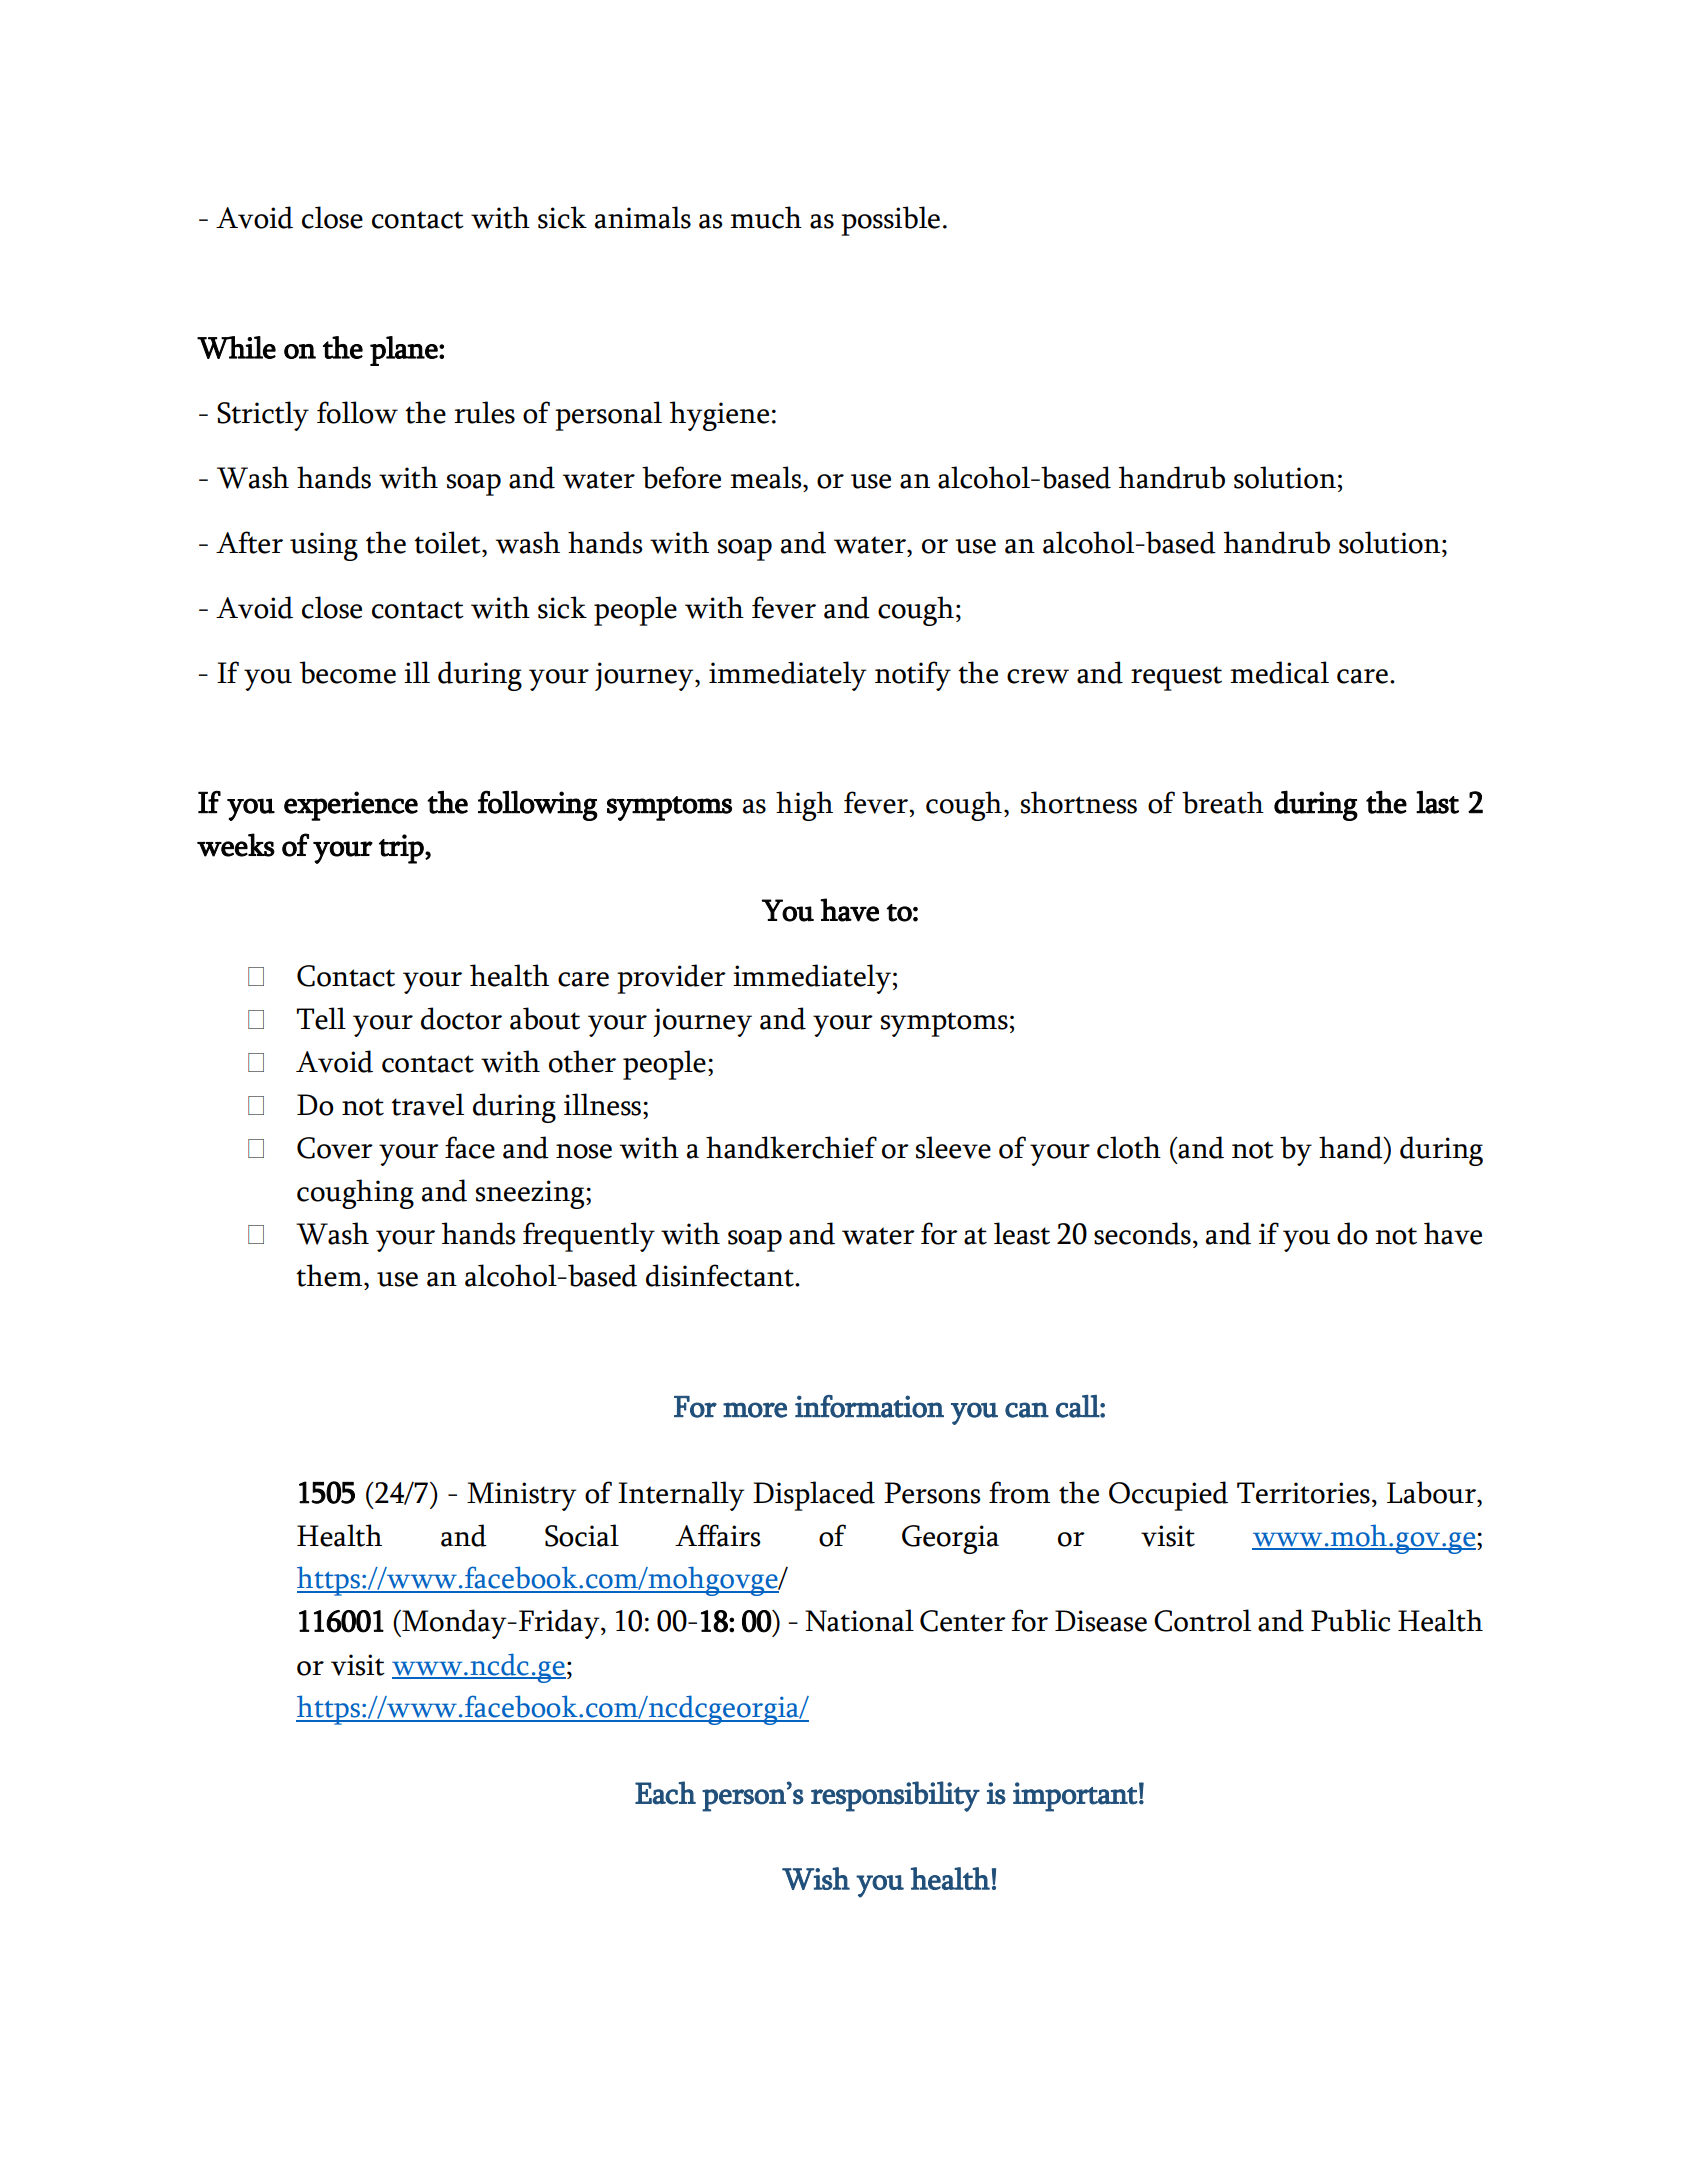 This screenshot has width=1681, height=2176. I want to click on plane, so click(405, 351).
